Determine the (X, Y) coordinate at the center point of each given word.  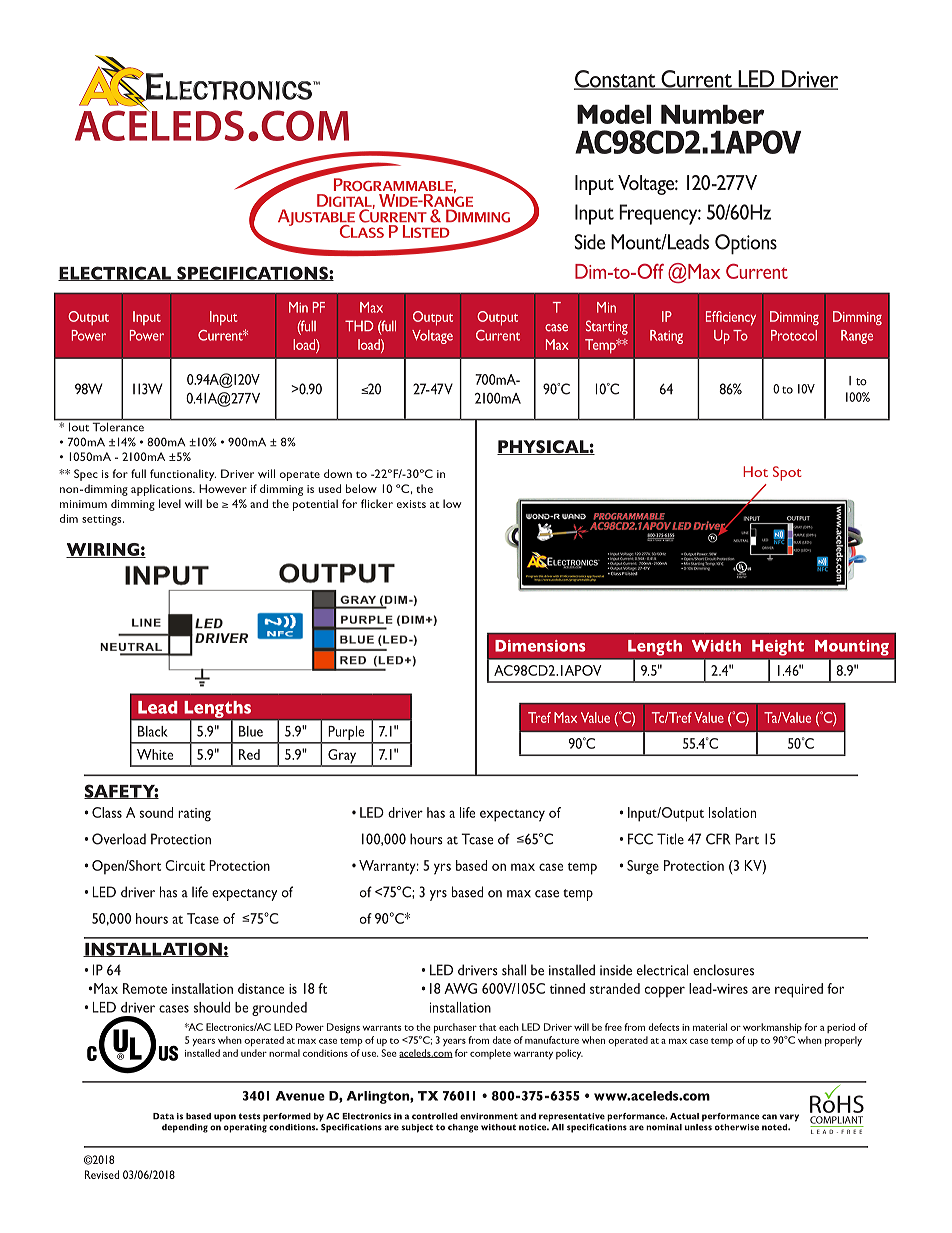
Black (153, 731)
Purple (346, 734)
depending (185, 1128)
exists (411, 504)
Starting (607, 327)
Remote (145, 988)
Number (712, 114)
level (170, 503)
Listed (426, 231)
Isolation (732, 812)
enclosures (723, 970)
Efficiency (731, 318)
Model (614, 114)
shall (514, 970)
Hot (755, 471)
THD (359, 325)
